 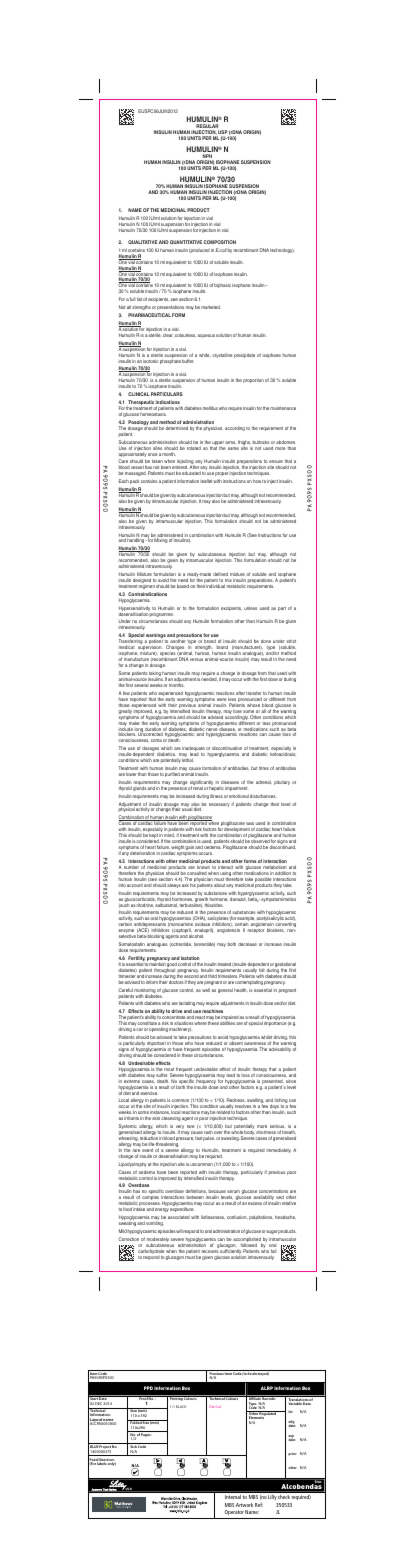 I want to click on price, so click(x=292, y=1454).
